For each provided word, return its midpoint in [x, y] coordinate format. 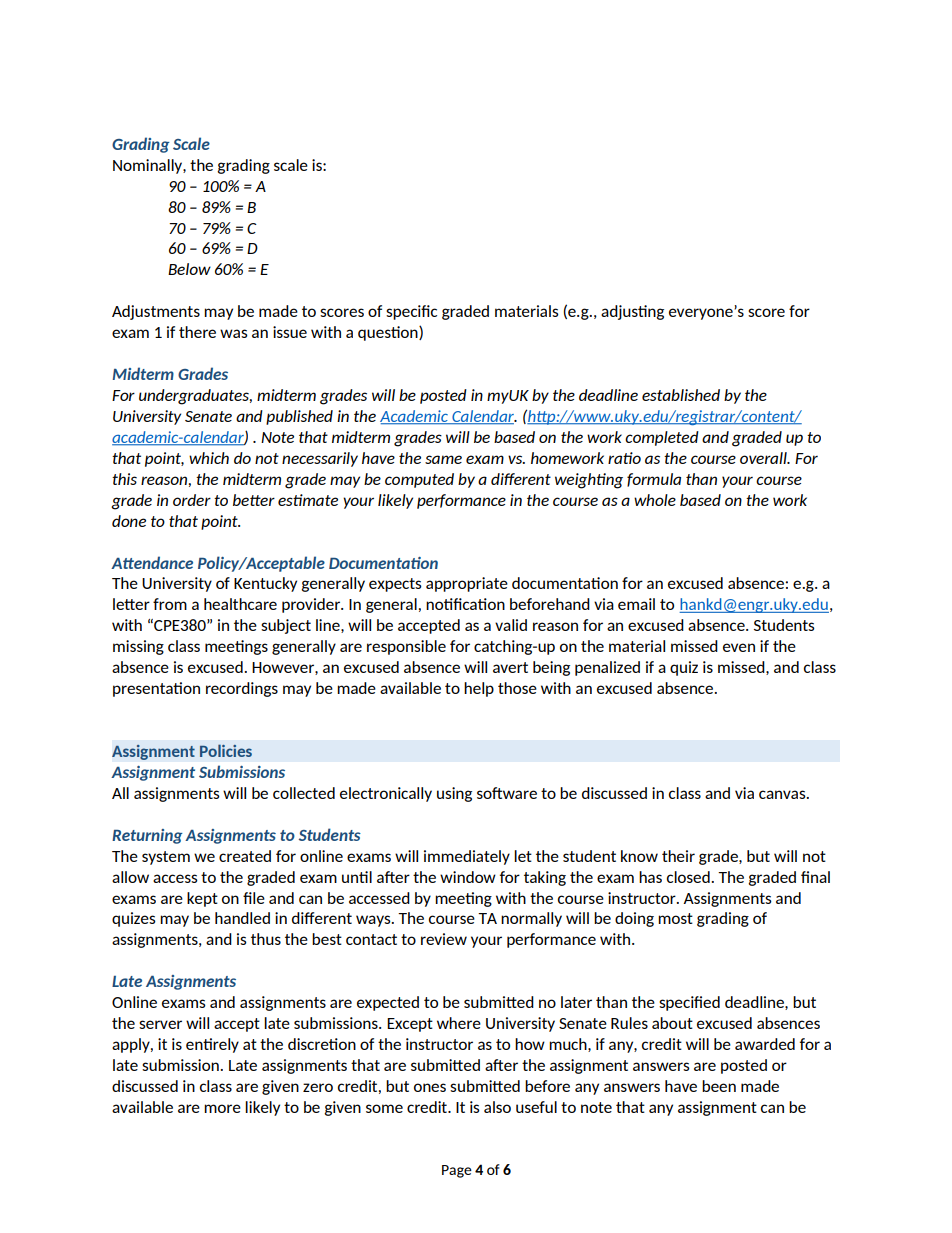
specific [411, 312]
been [719, 1086]
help [479, 689]
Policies [226, 750]
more [222, 1108]
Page [457, 1171]
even [739, 647]
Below [189, 269]
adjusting [632, 312]
